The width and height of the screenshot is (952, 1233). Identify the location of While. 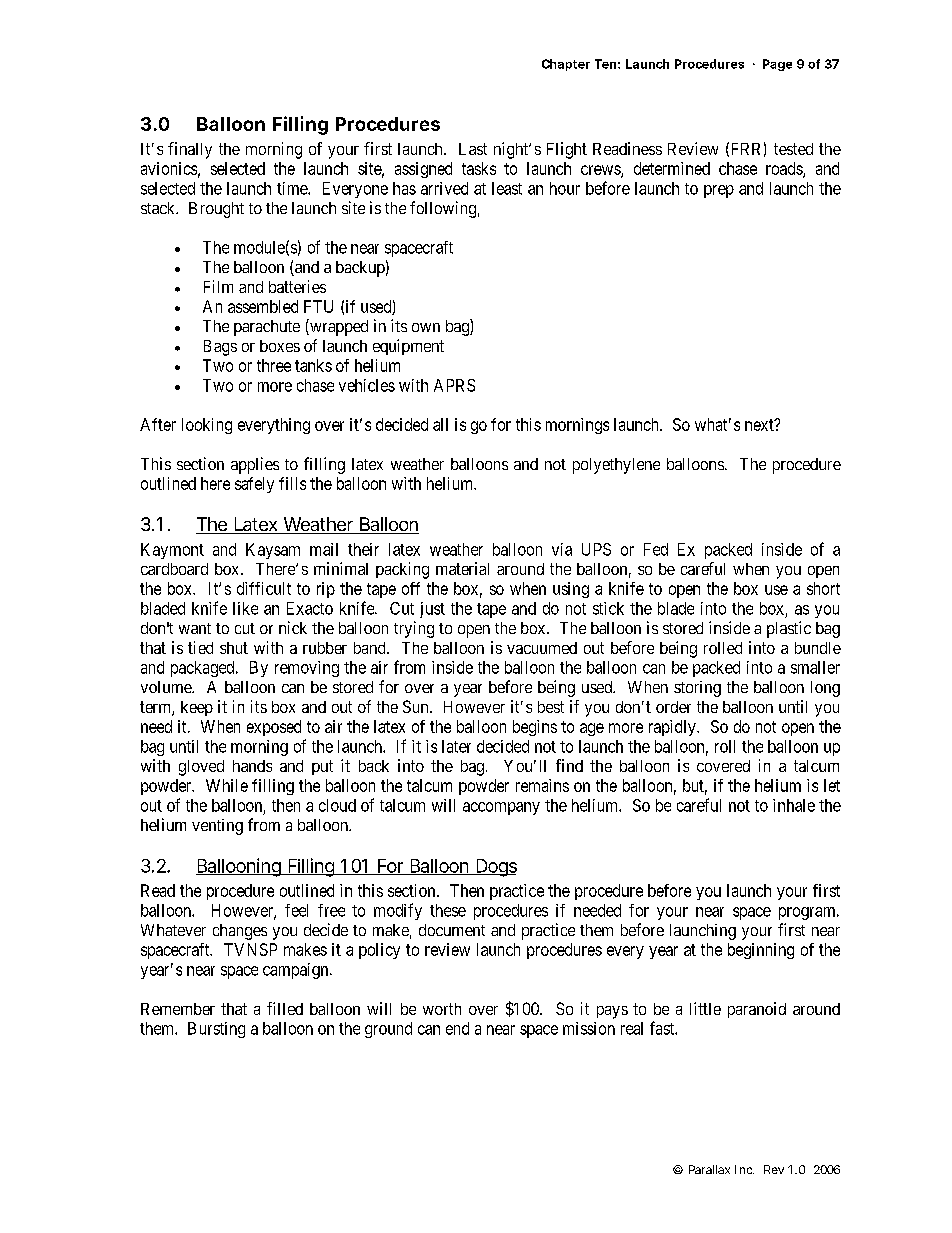
(227, 785).
